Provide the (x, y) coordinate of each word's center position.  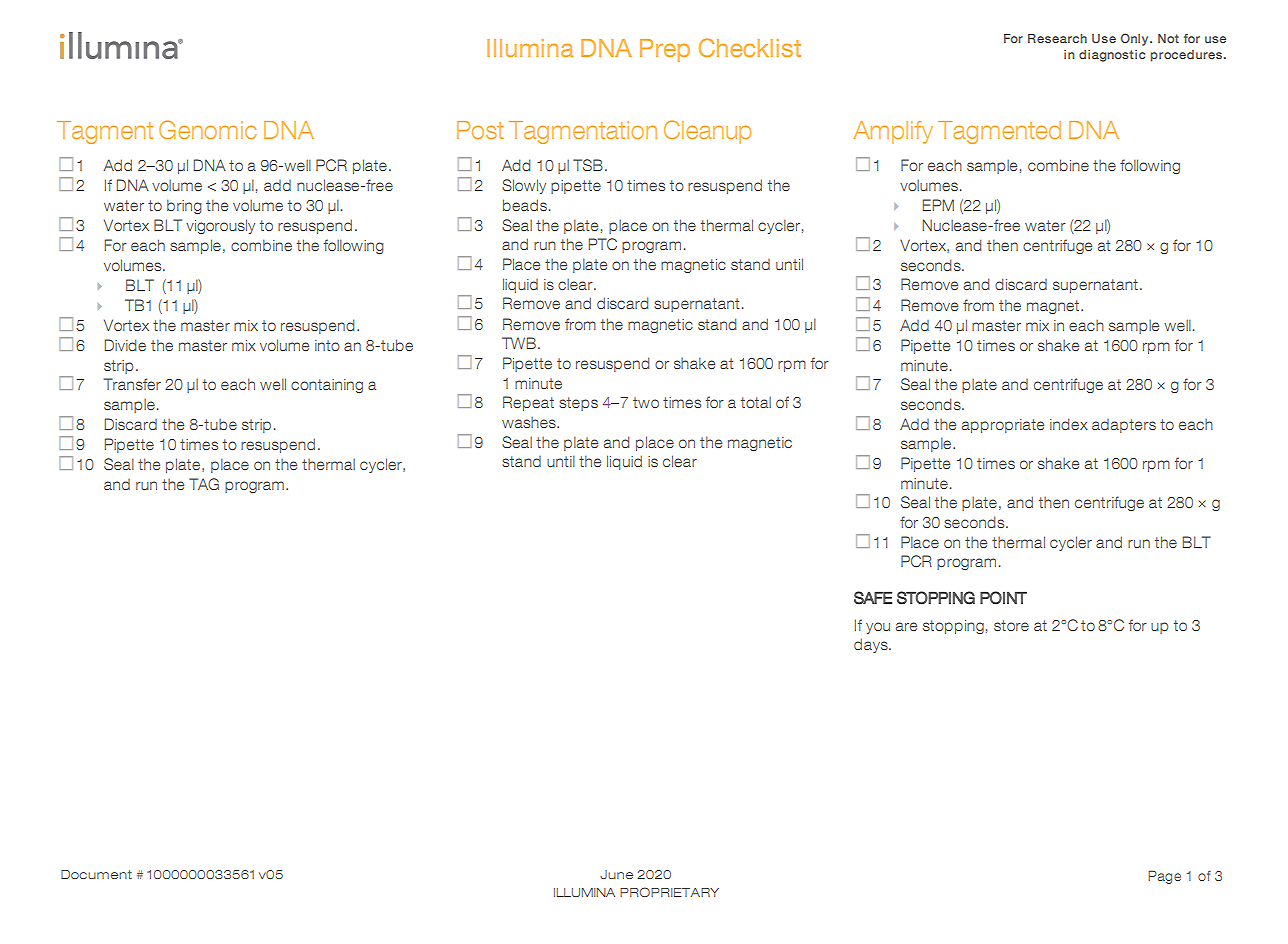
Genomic (207, 129)
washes (530, 422)
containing (327, 386)
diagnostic (1112, 56)
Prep (665, 50)
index (1069, 424)
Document (96, 874)
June (616, 874)
